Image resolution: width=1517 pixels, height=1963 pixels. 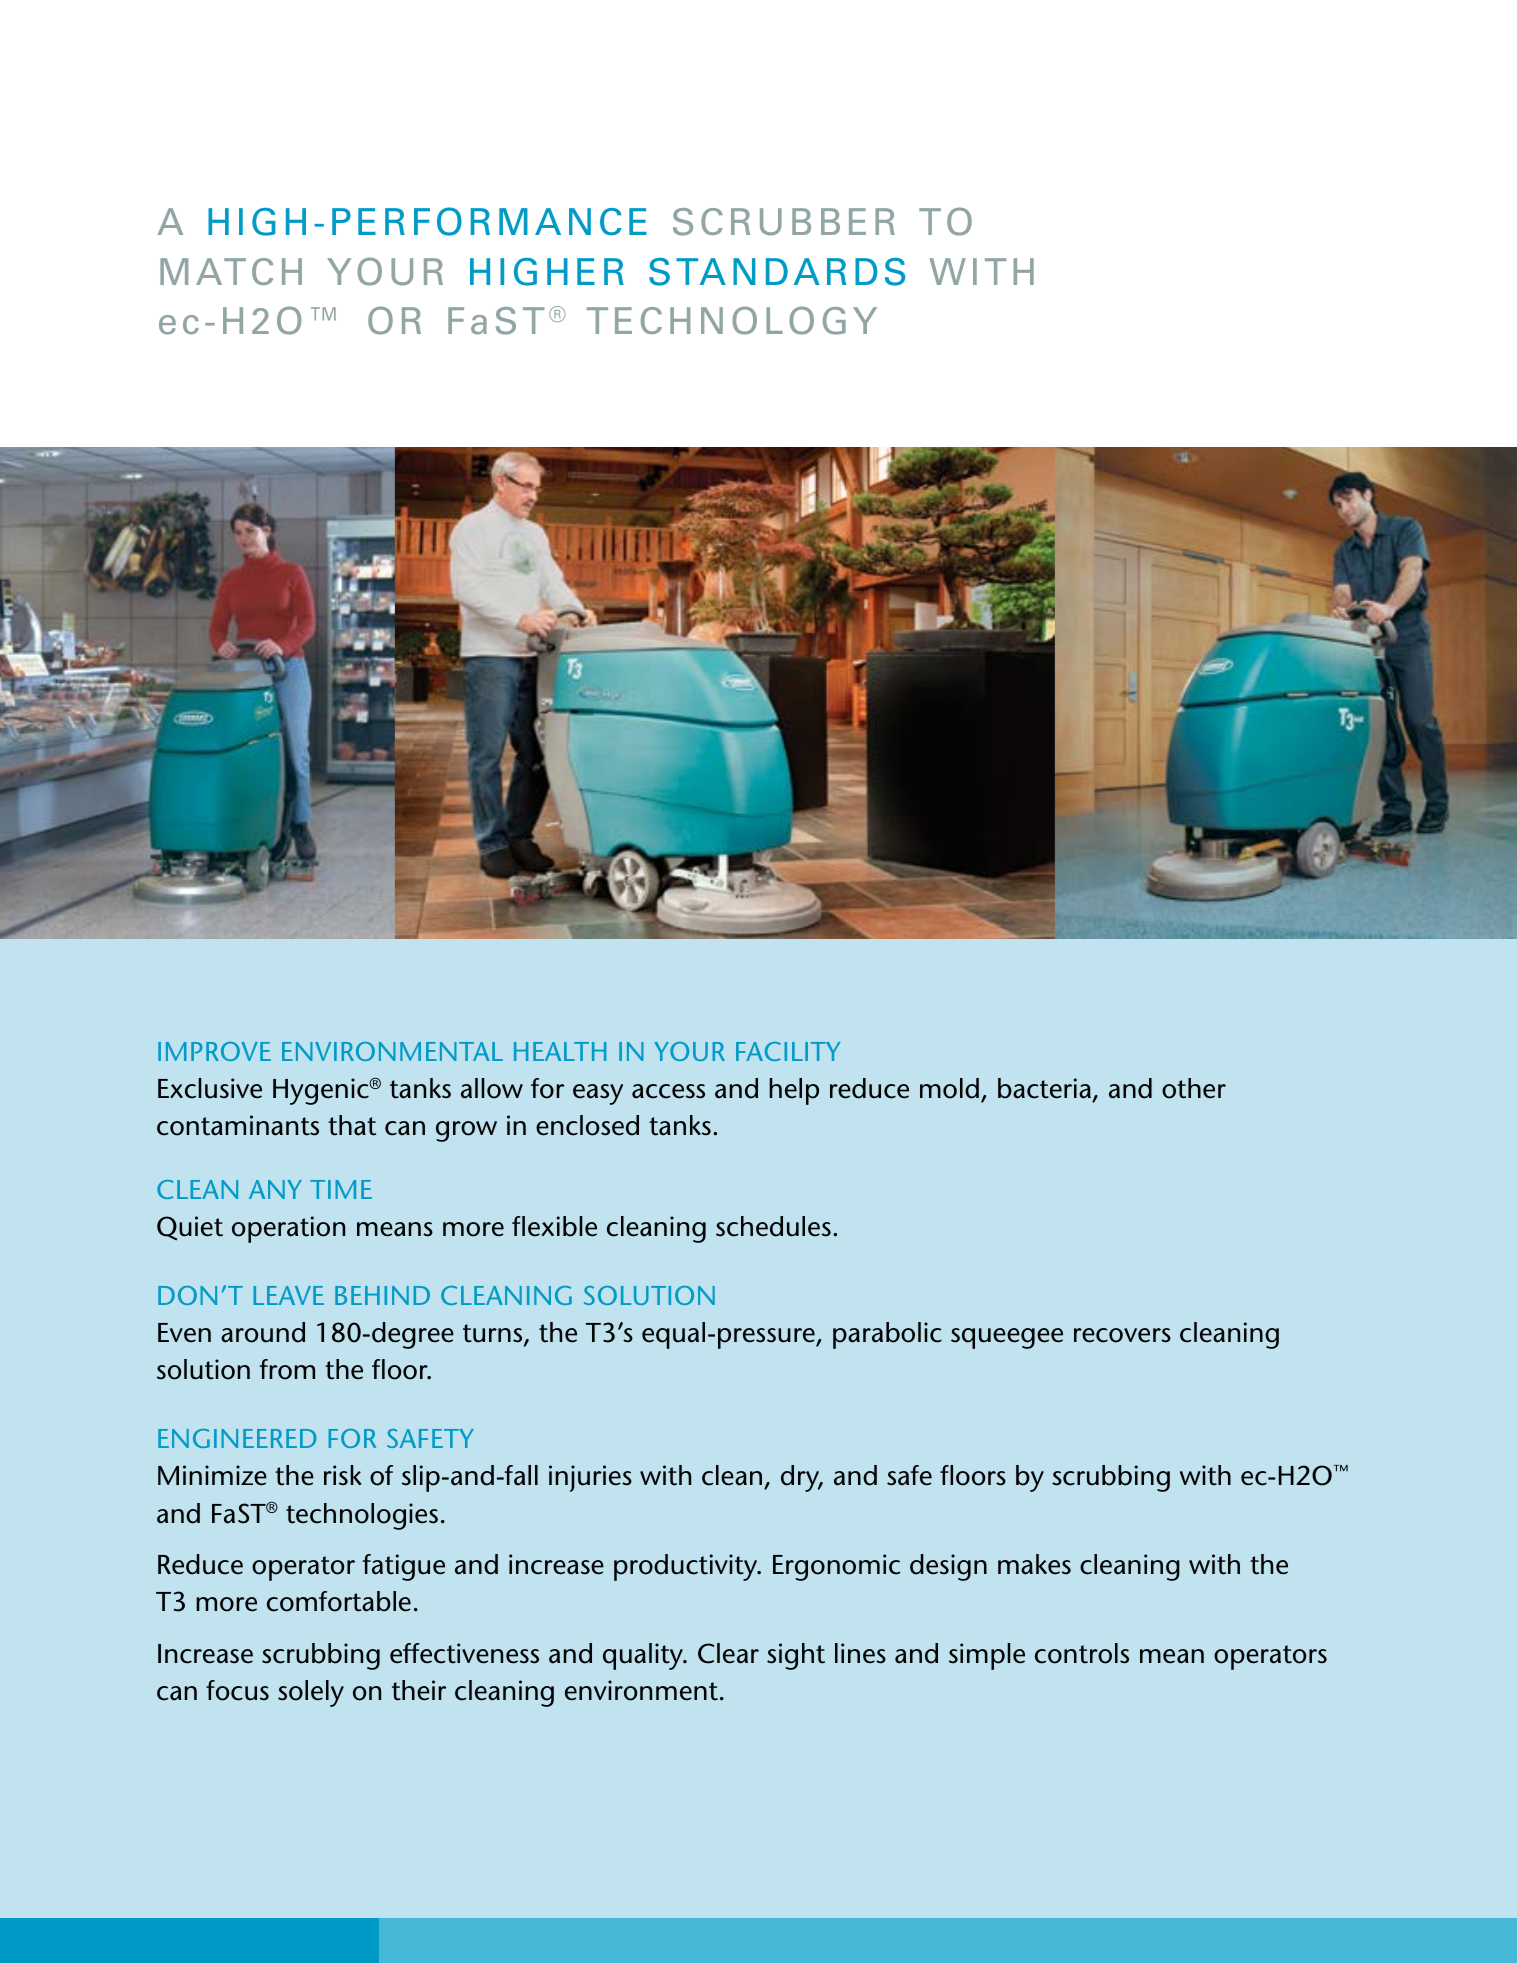 I want to click on bacteria, so click(x=1044, y=1088).
